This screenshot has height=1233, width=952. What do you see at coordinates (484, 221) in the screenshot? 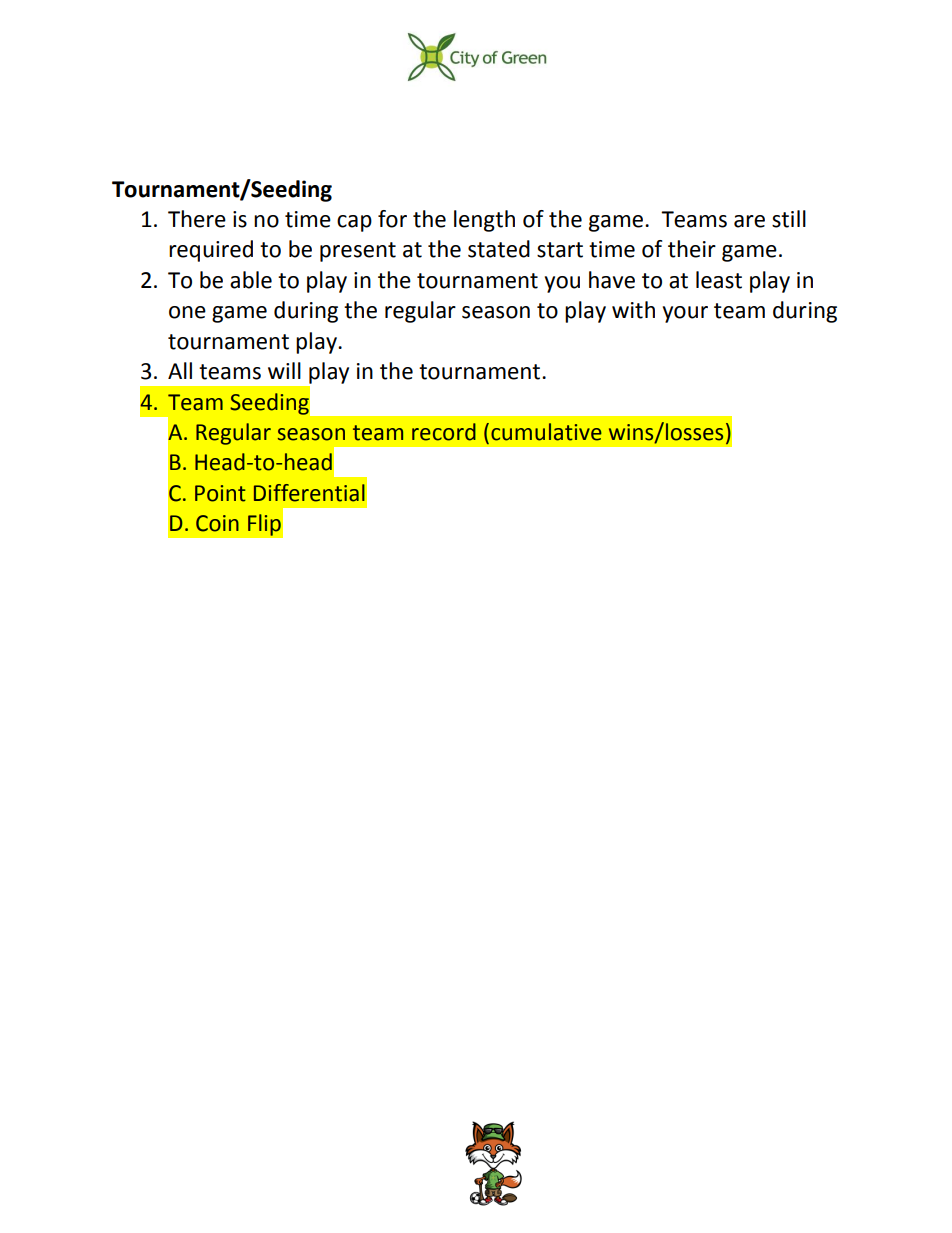
I see `length` at bounding box center [484, 221].
